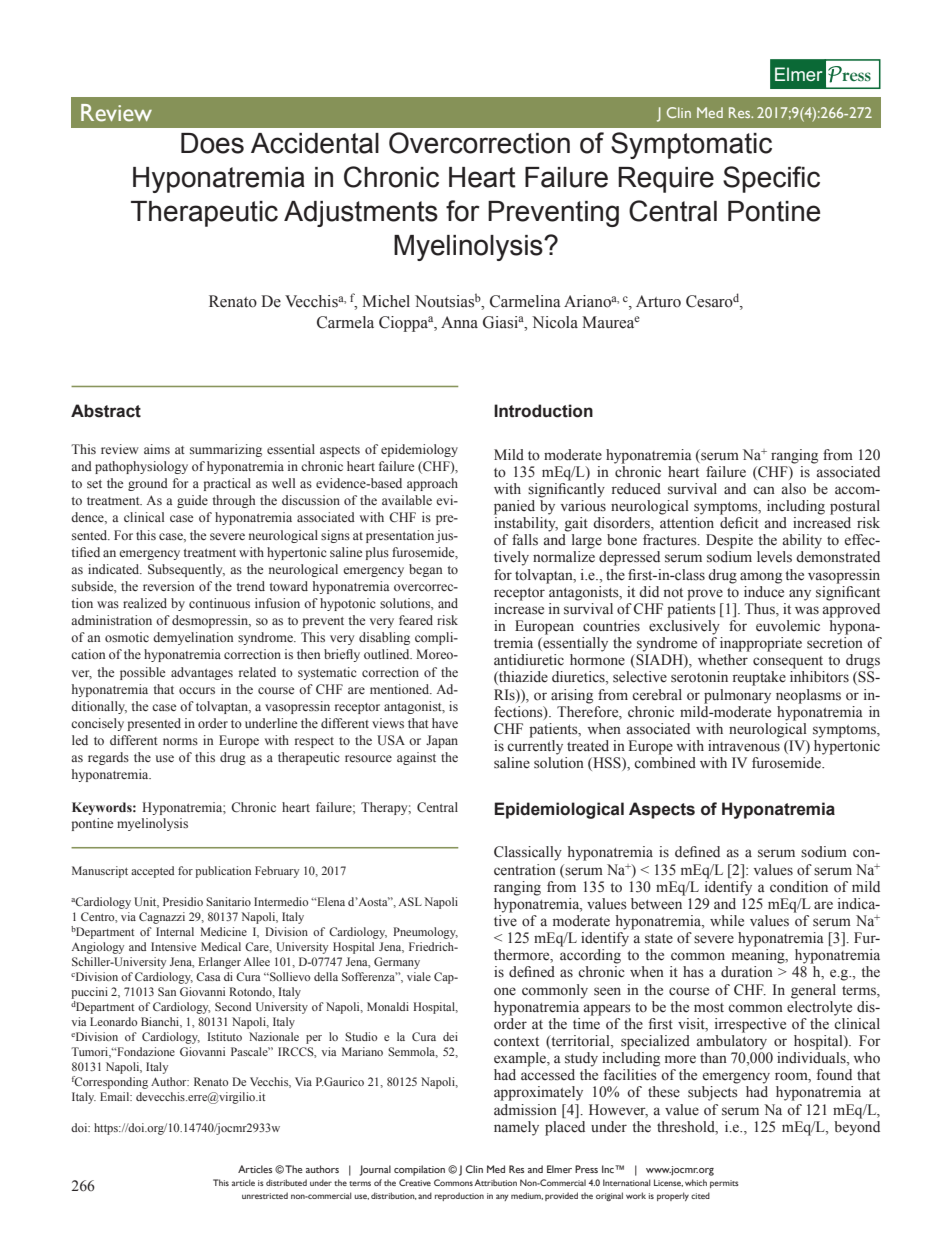  Describe the element at coordinates (180, 741) in the document. I see `norms` at that location.
